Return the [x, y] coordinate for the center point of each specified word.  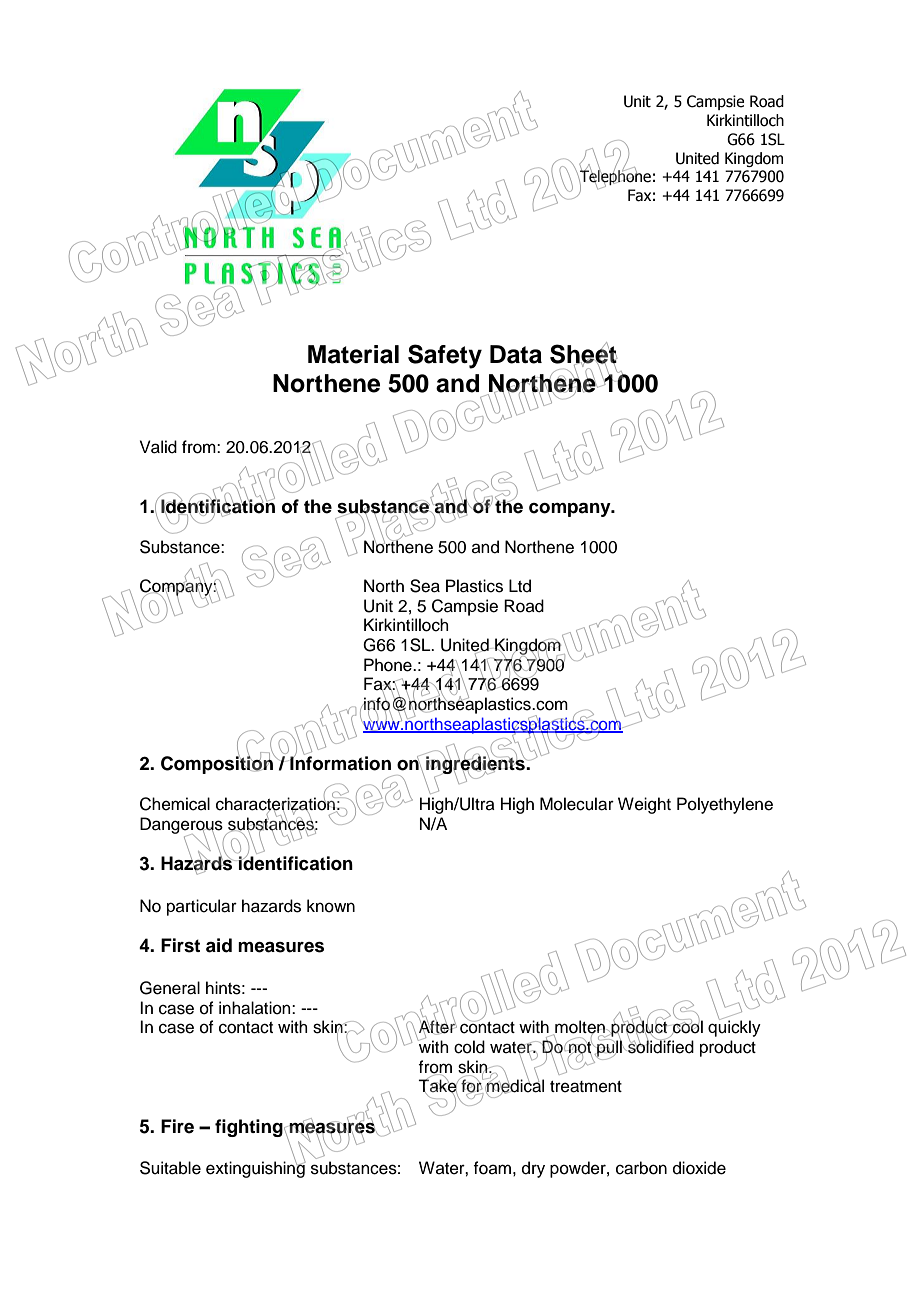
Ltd [520, 586]
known [331, 906]
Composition [218, 764]
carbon [641, 1168]
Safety [445, 356]
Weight [644, 805]
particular [202, 907]
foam [492, 1168]
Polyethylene [725, 805]
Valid [158, 447]
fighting [250, 1128]
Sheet [583, 354]
